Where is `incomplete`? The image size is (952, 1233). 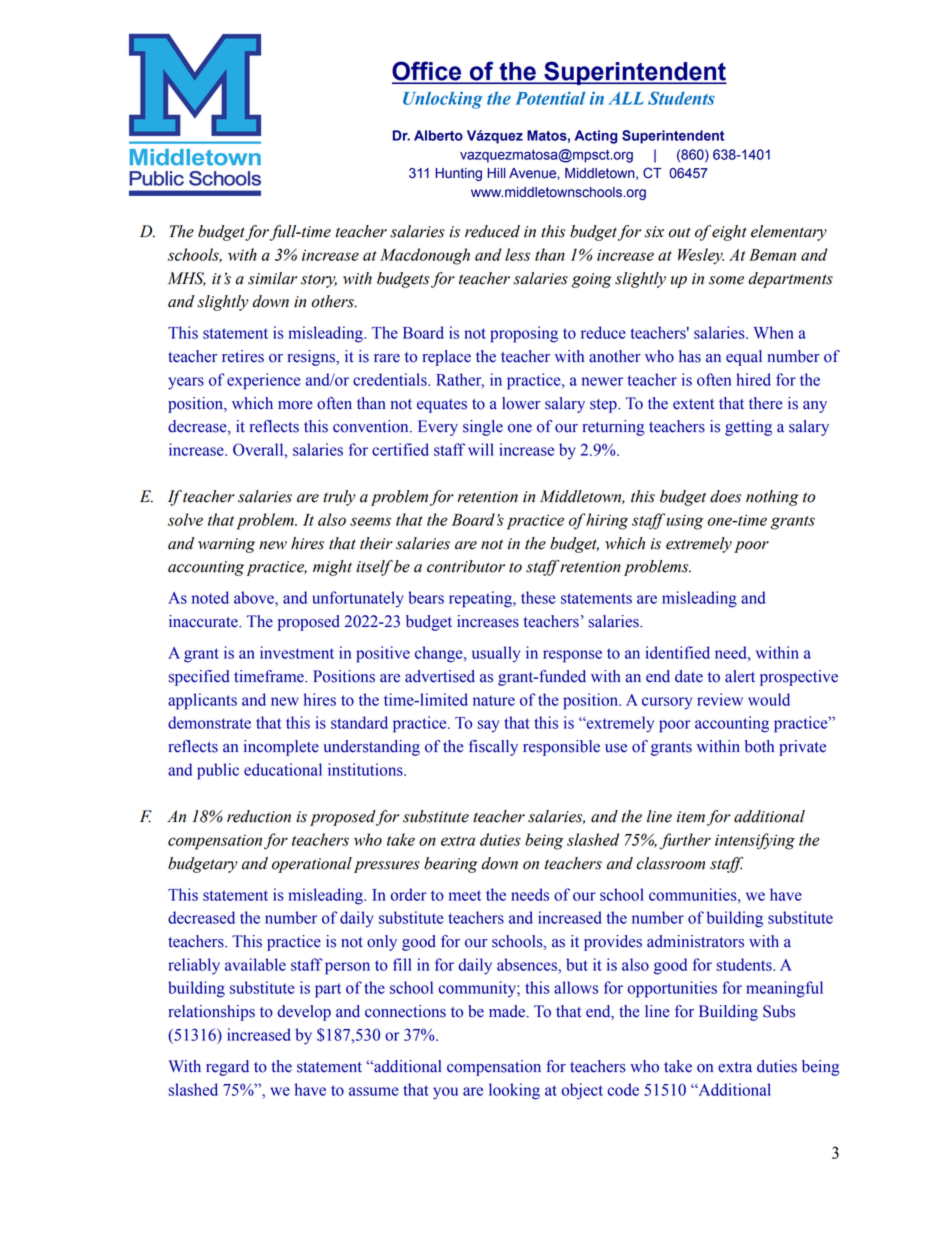
incomplete is located at coordinates (281, 748).
